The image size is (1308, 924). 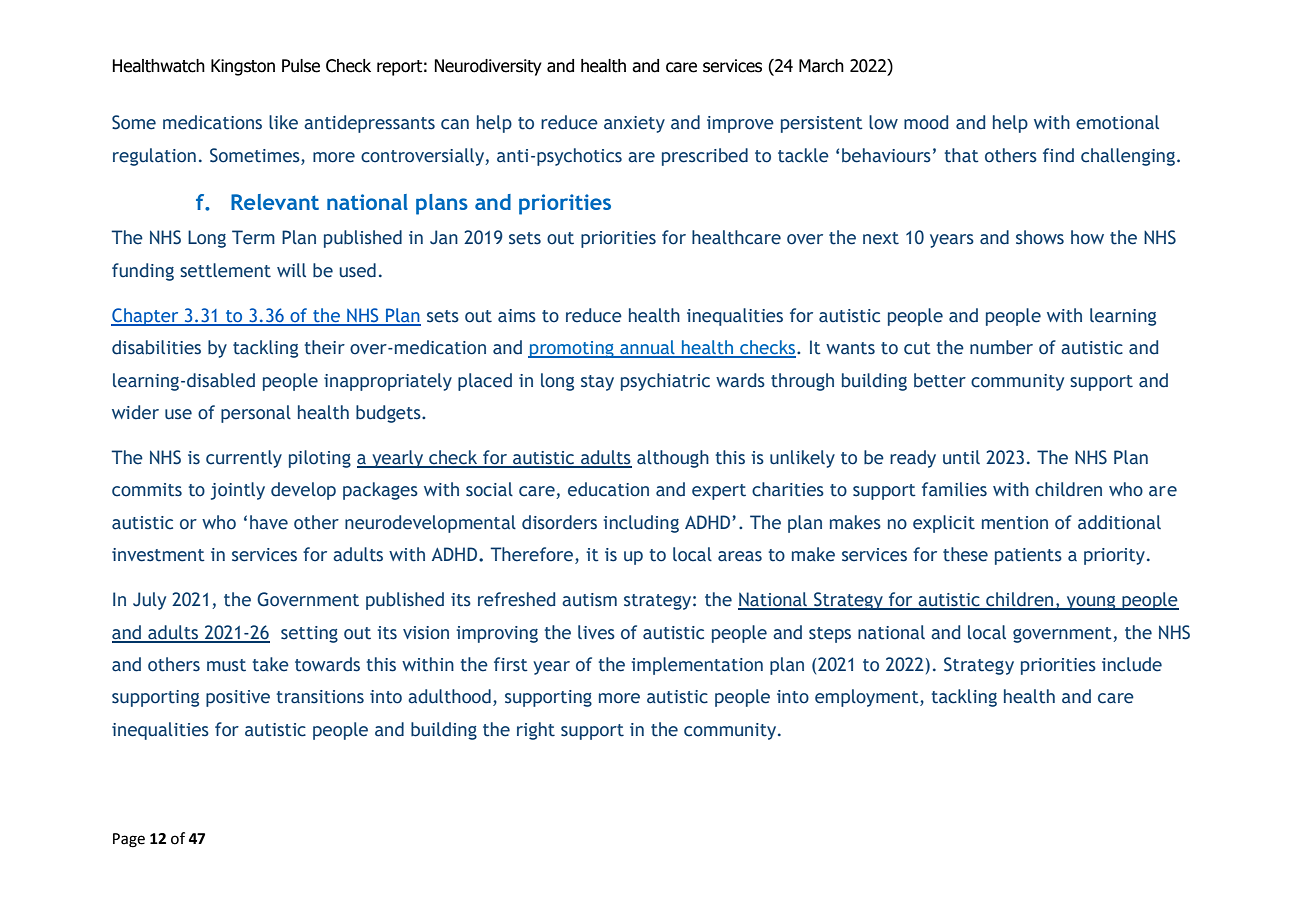 I want to click on right, so click(x=536, y=731).
